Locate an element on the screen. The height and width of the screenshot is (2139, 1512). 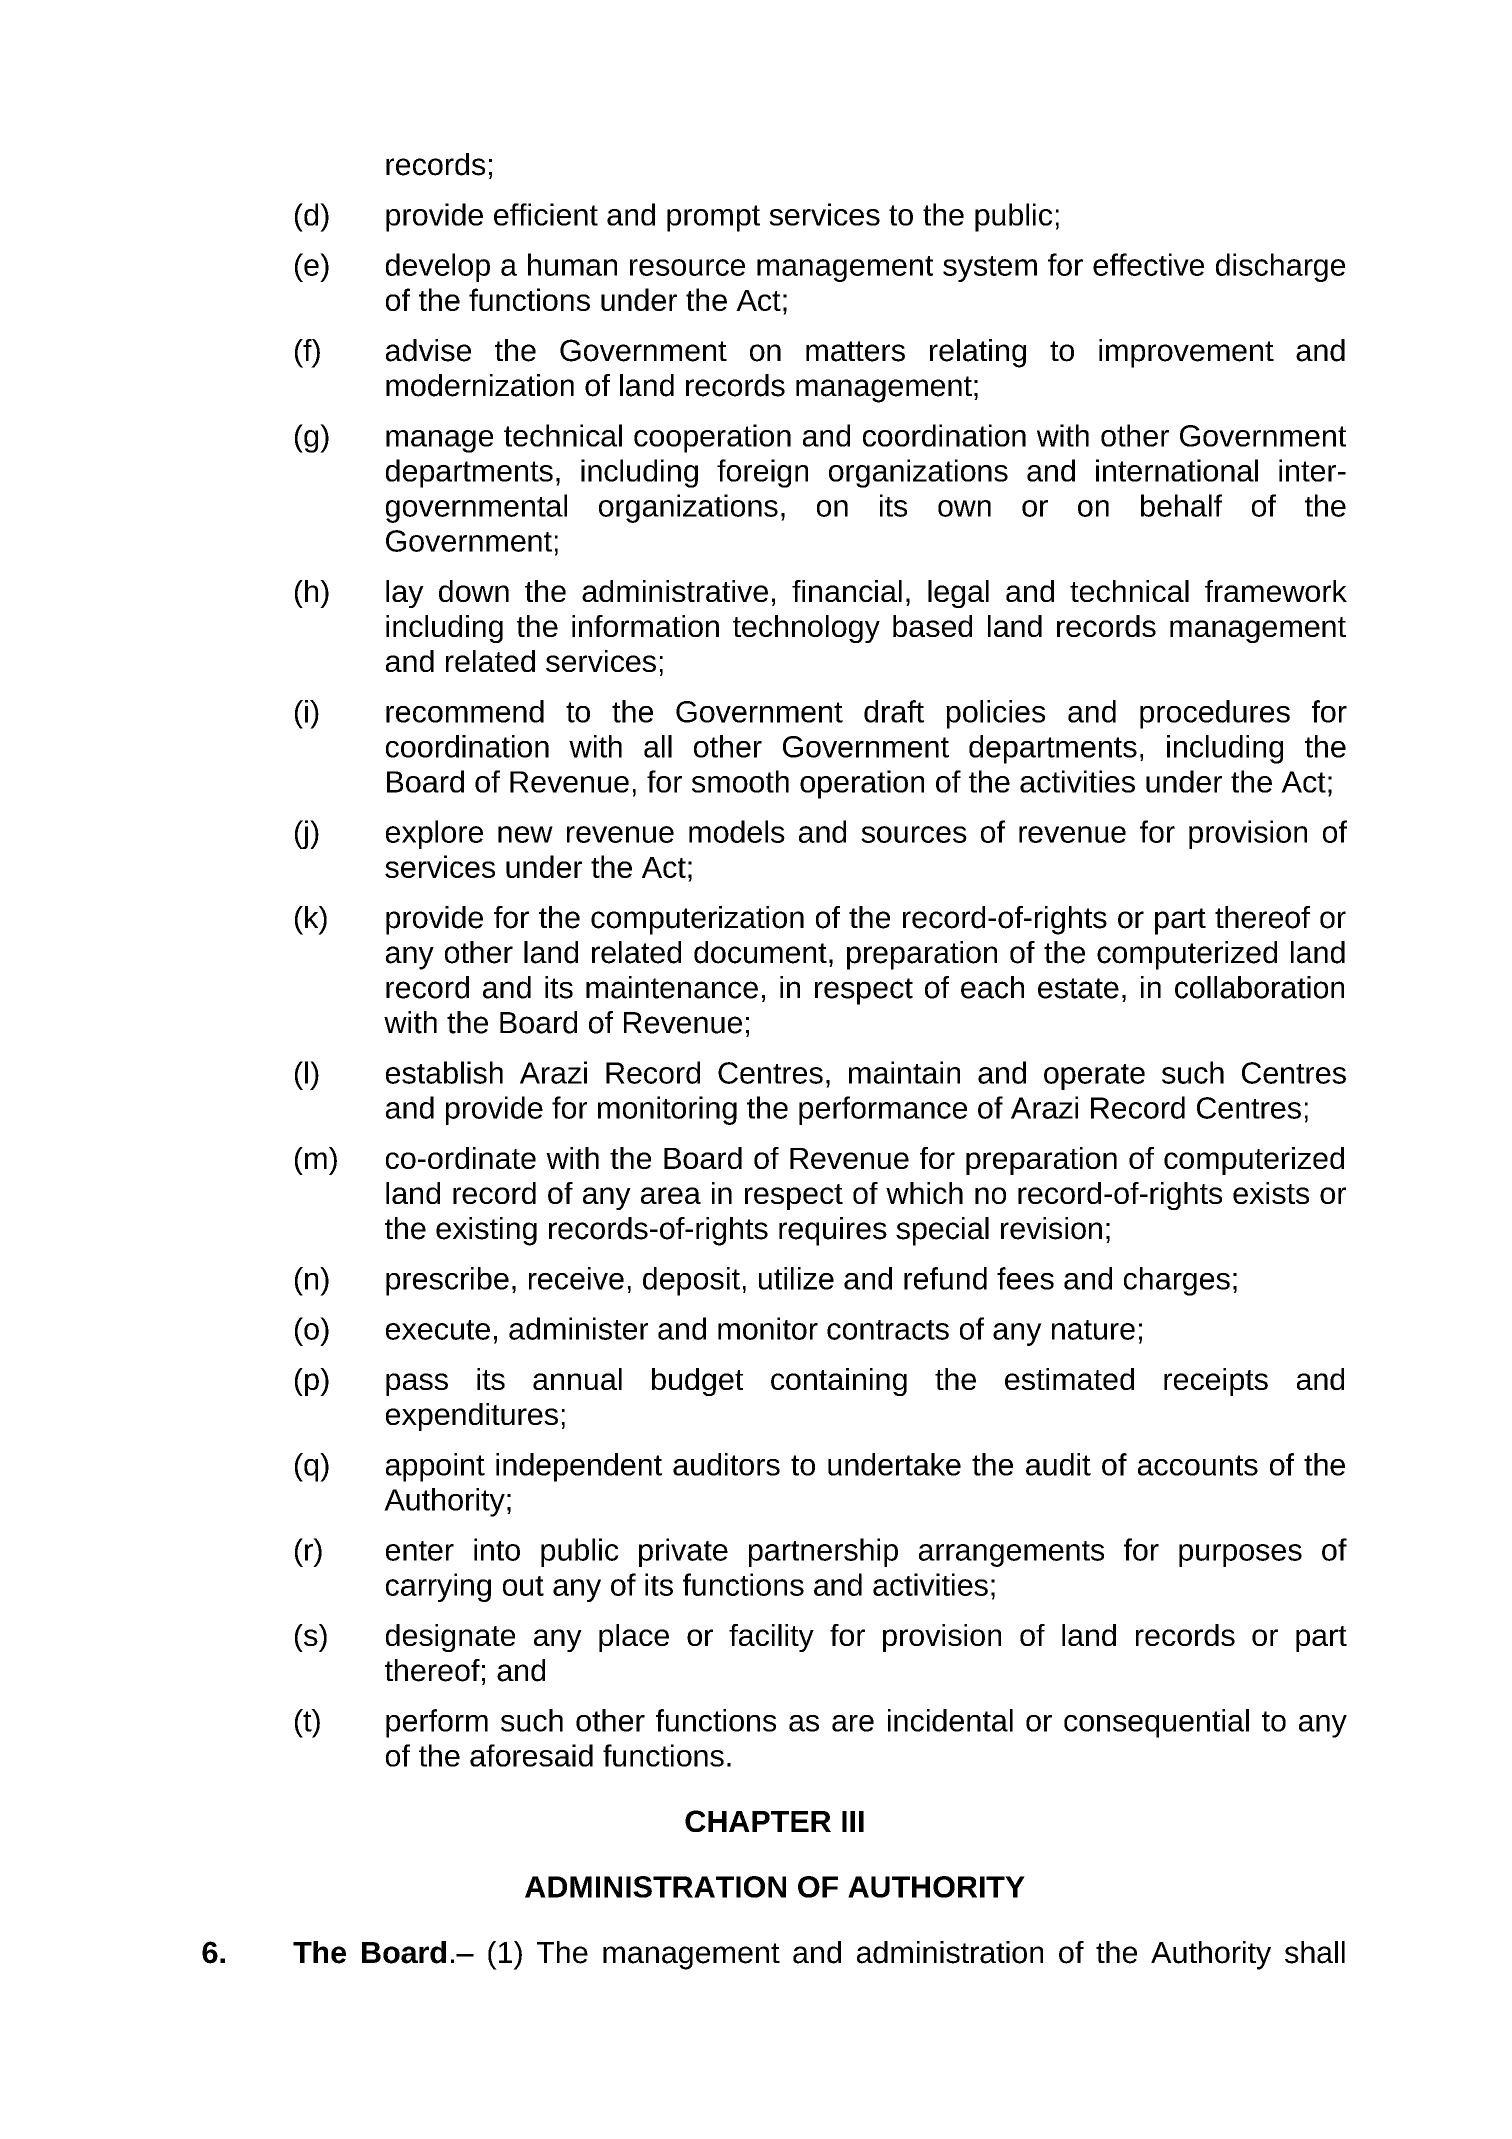
existing is located at coordinates (486, 1231).
